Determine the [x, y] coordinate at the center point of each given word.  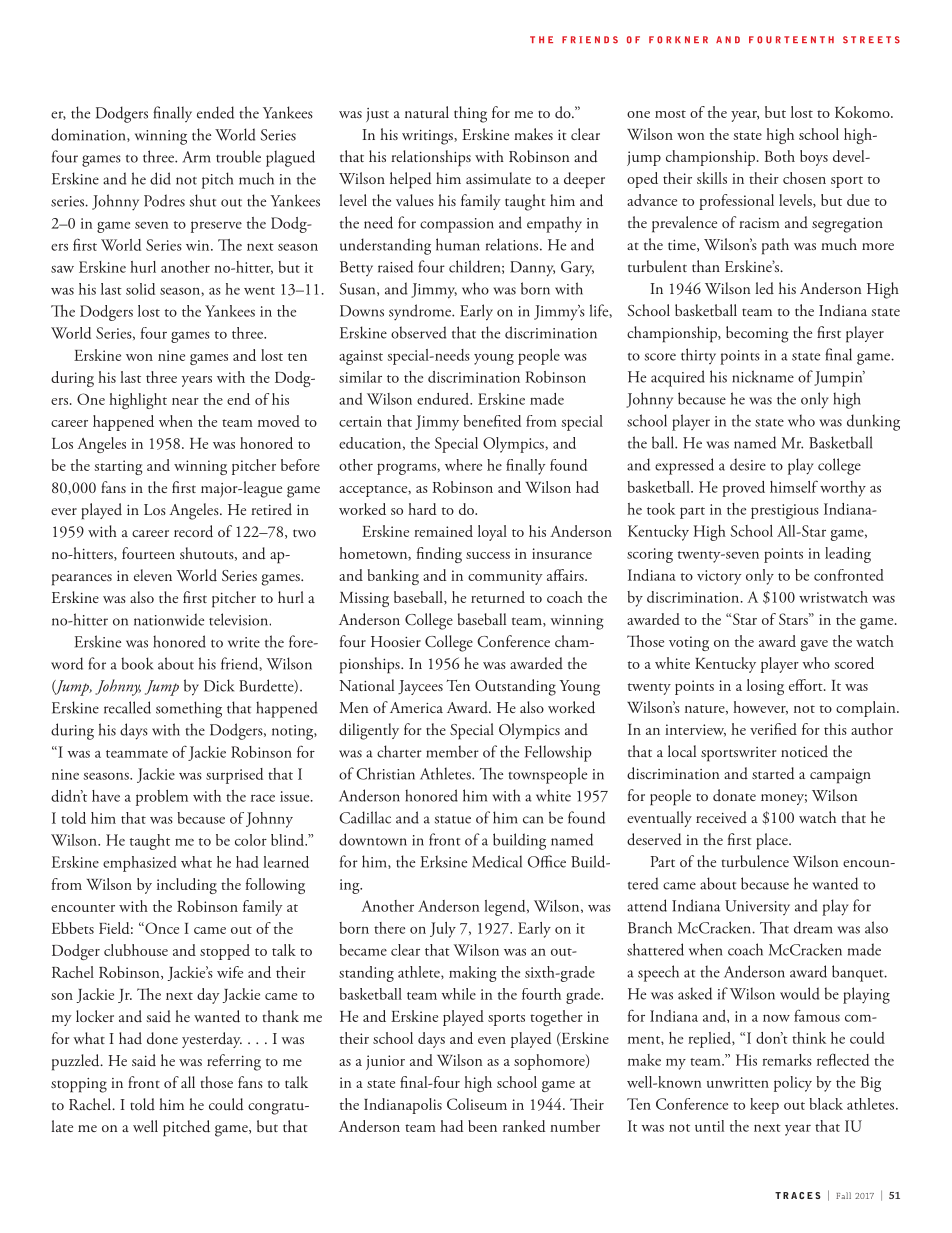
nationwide [169, 619]
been [482, 1126]
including [187, 886]
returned [498, 597]
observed [419, 332]
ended [215, 112]
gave [814, 645]
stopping [79, 1085]
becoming [757, 334]
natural [427, 112]
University [757, 907]
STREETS [871, 40]
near [185, 401]
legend [506, 908]
